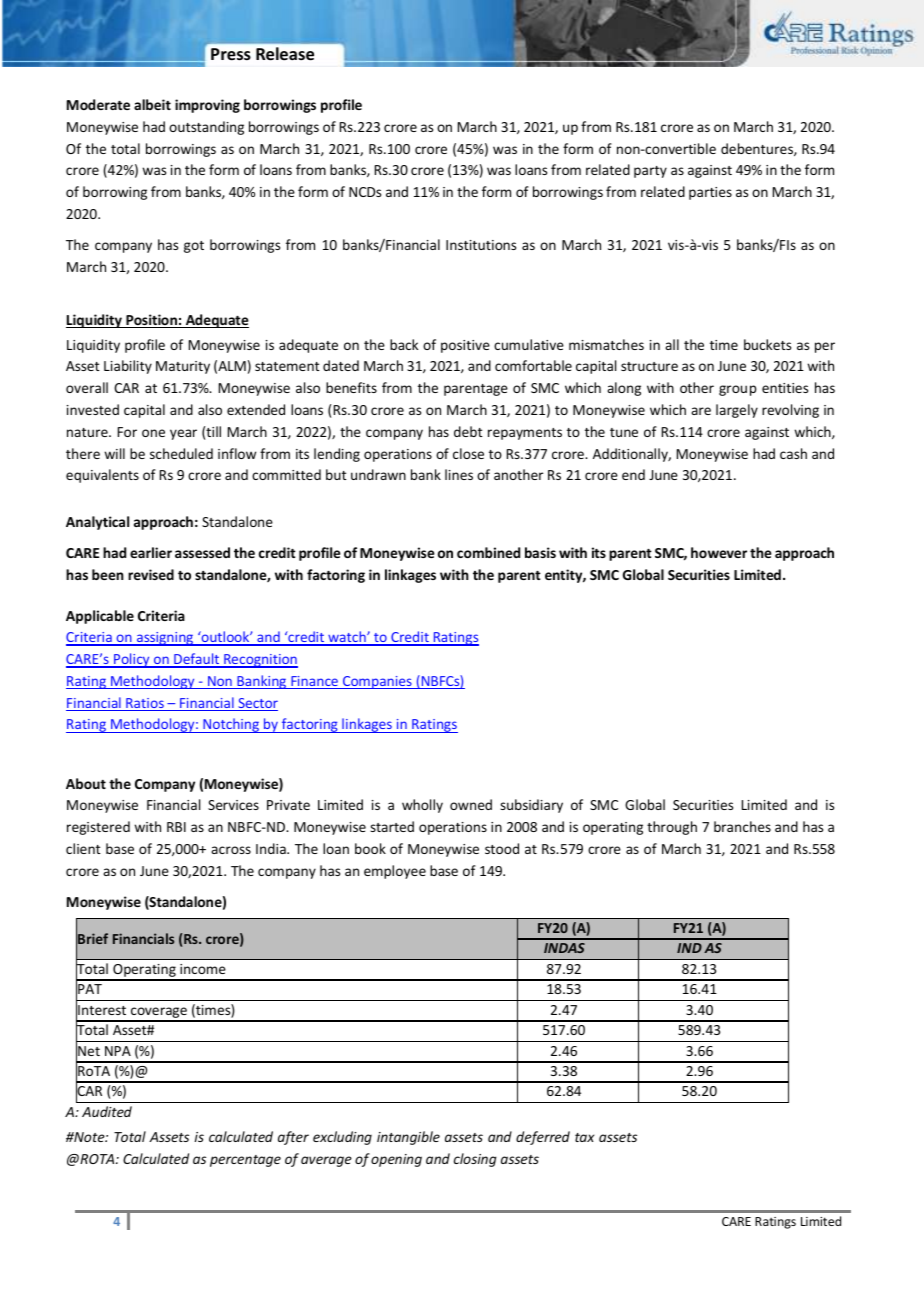 This screenshot has height=1308, width=924. I want to click on however, so click(719, 552).
